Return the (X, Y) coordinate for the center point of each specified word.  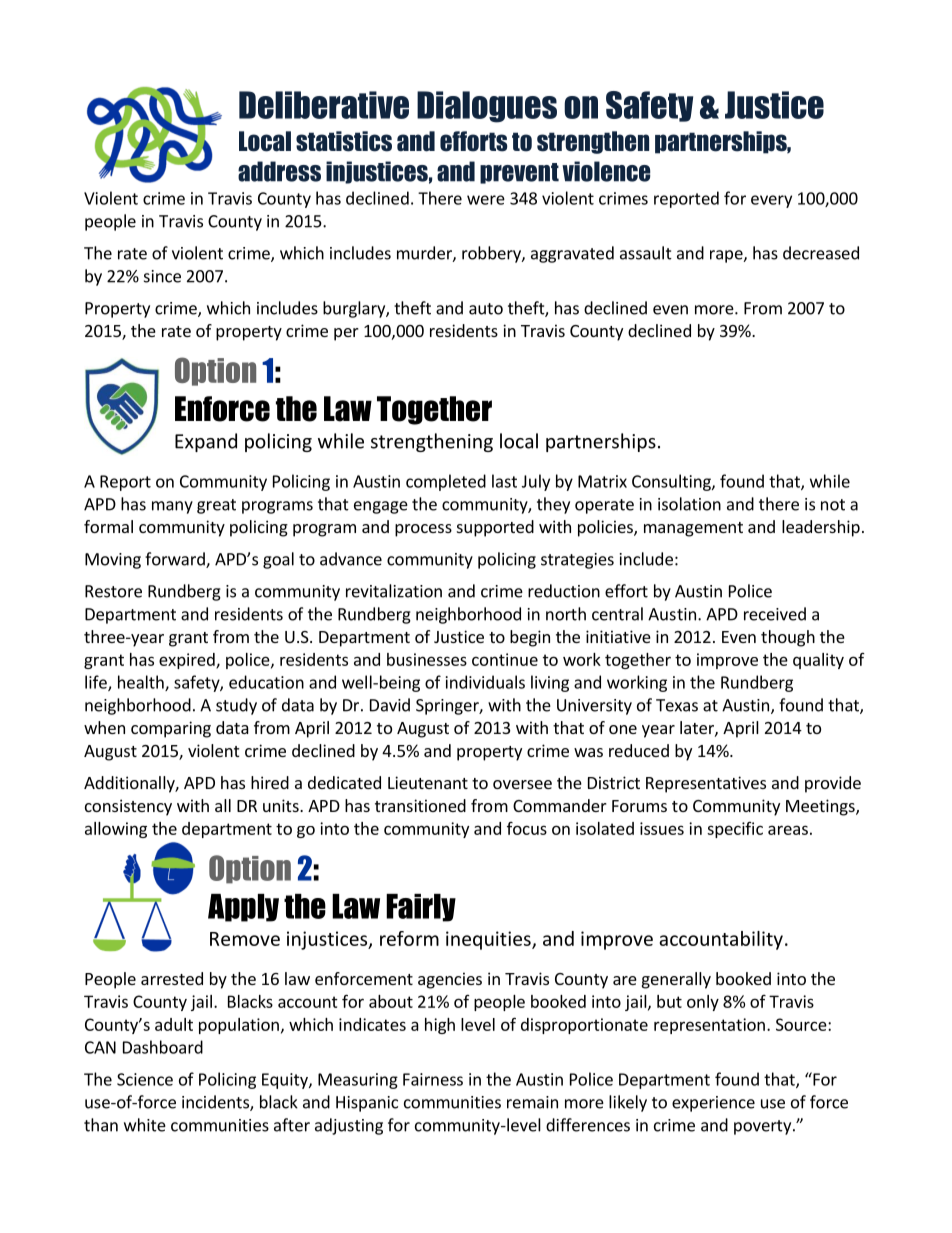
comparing (171, 729)
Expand (206, 442)
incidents (216, 1103)
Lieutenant (428, 782)
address (279, 171)
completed (446, 482)
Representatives (706, 784)
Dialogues (487, 107)
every (771, 201)
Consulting (672, 482)
